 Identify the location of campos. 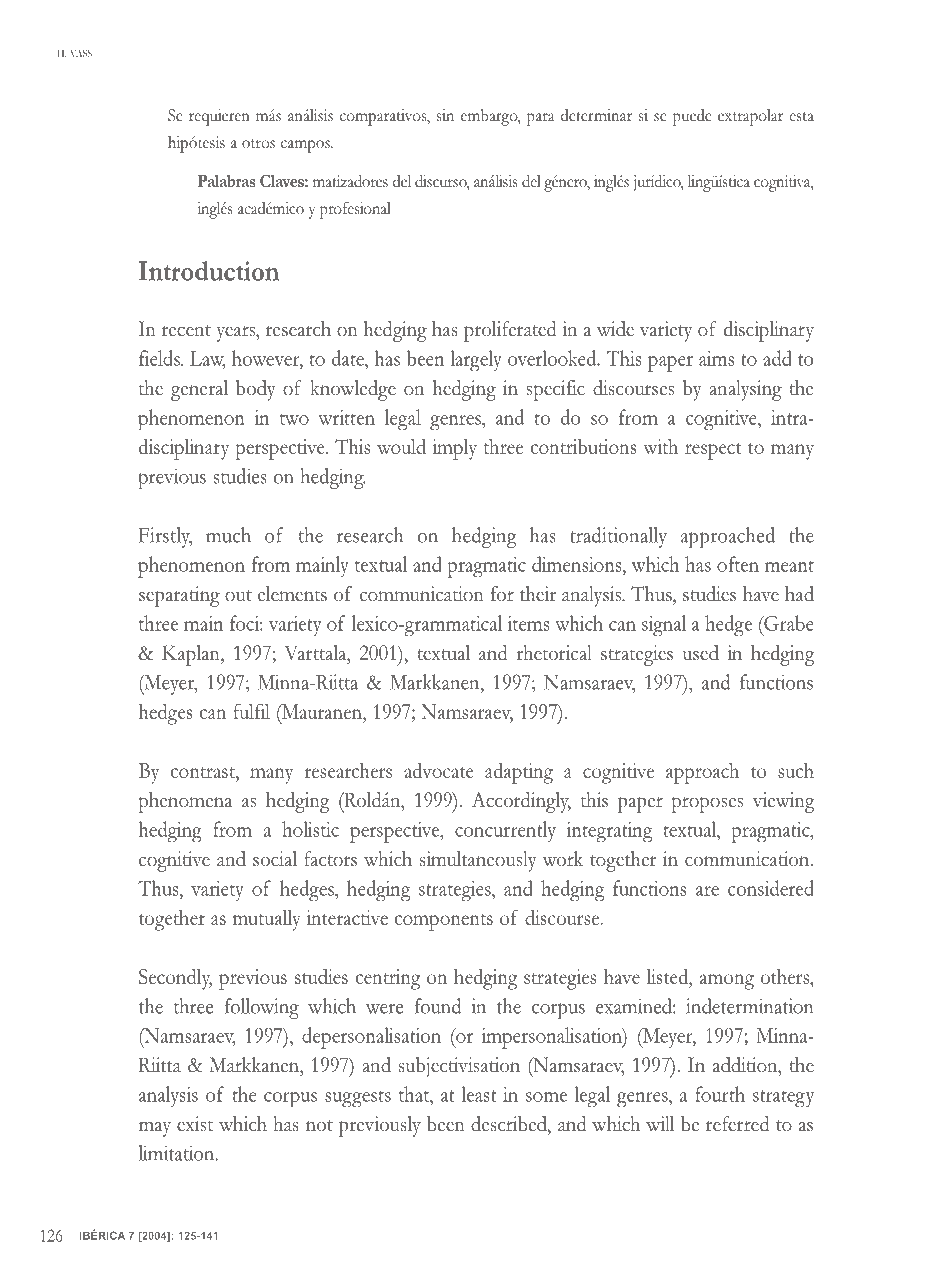
(306, 146).
